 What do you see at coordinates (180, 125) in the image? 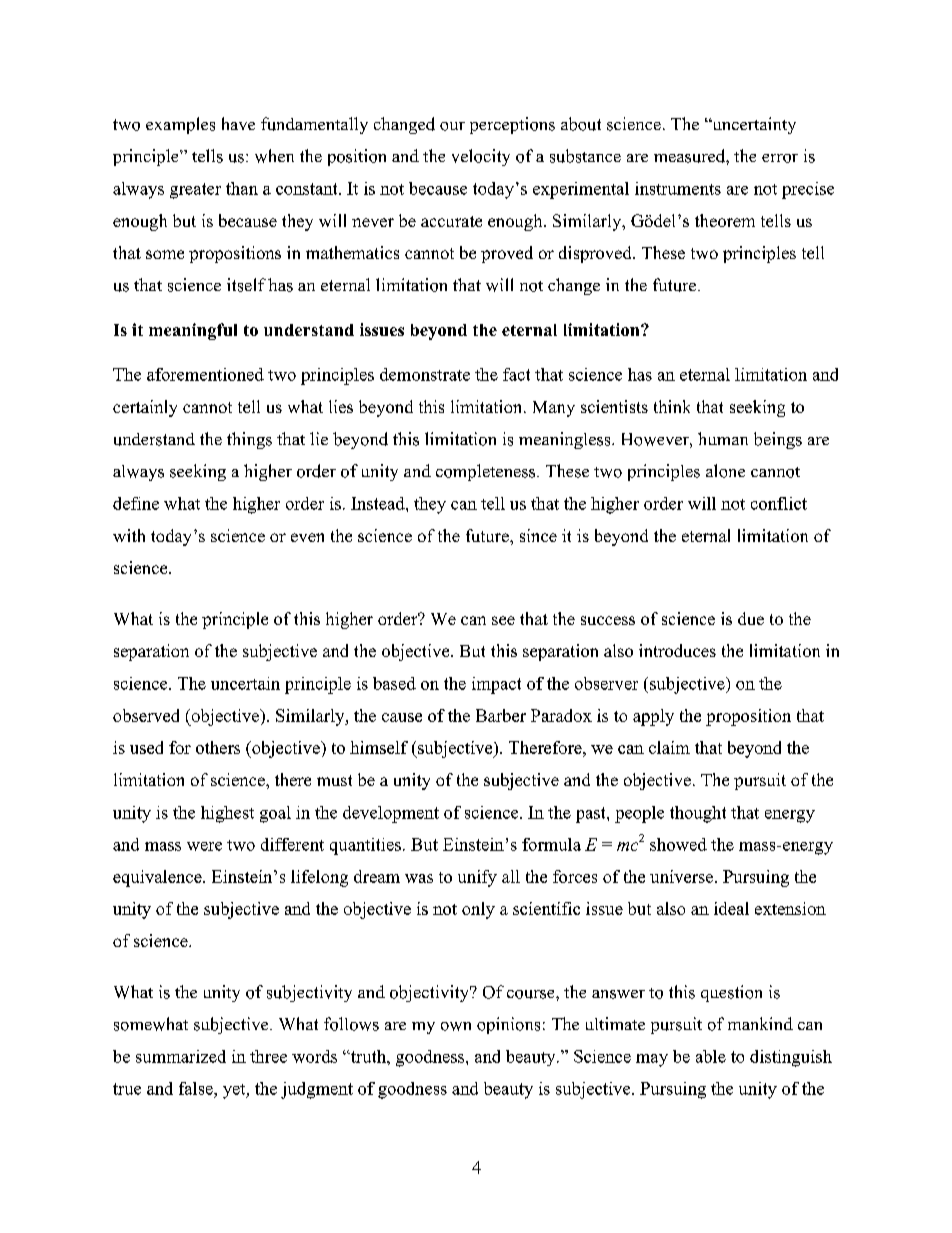
I see `examples` at bounding box center [180, 125].
